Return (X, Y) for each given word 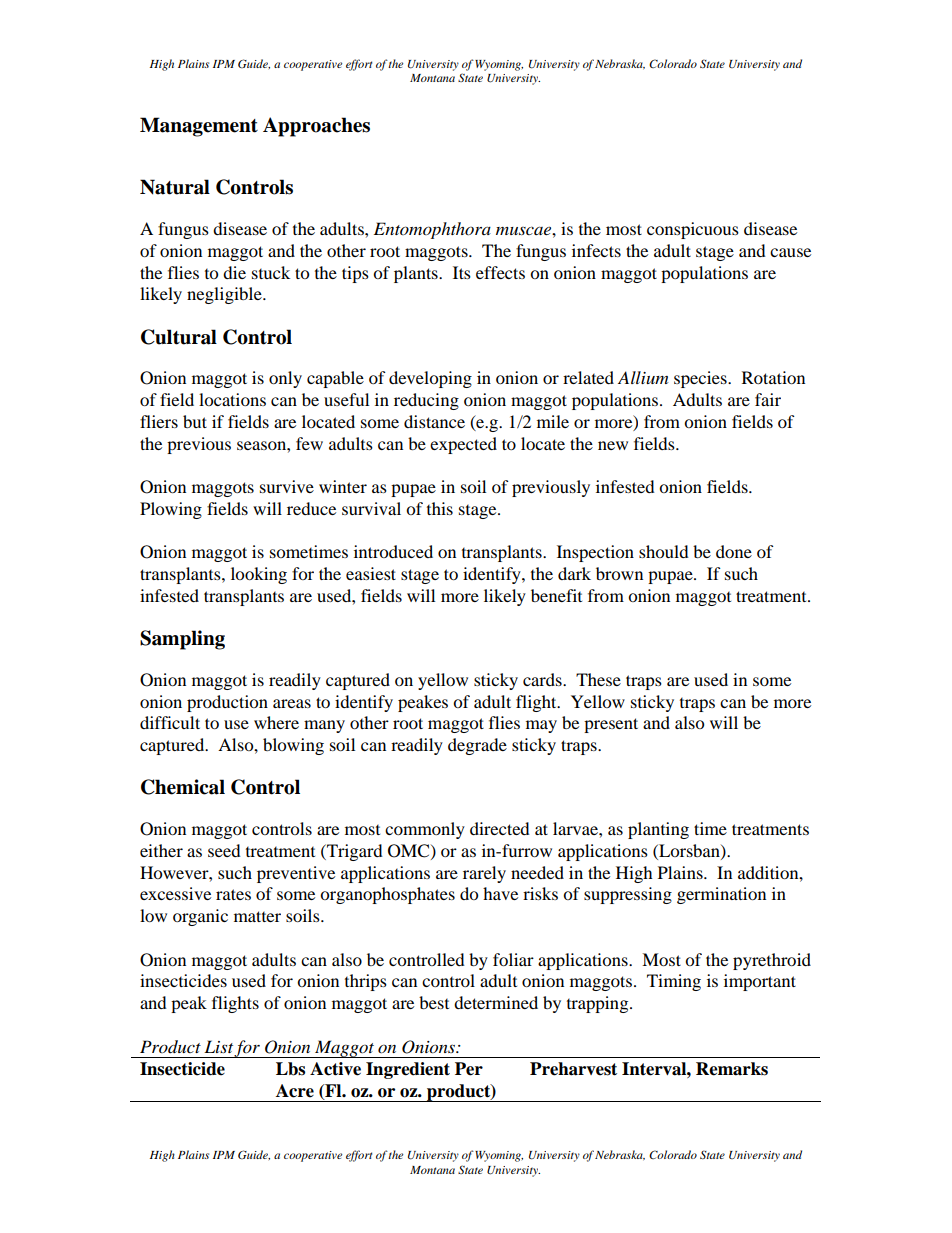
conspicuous (693, 230)
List (218, 1046)
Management (199, 127)
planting (658, 830)
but (195, 421)
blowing (293, 746)
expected (463, 445)
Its (462, 272)
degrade (477, 746)
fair (768, 399)
